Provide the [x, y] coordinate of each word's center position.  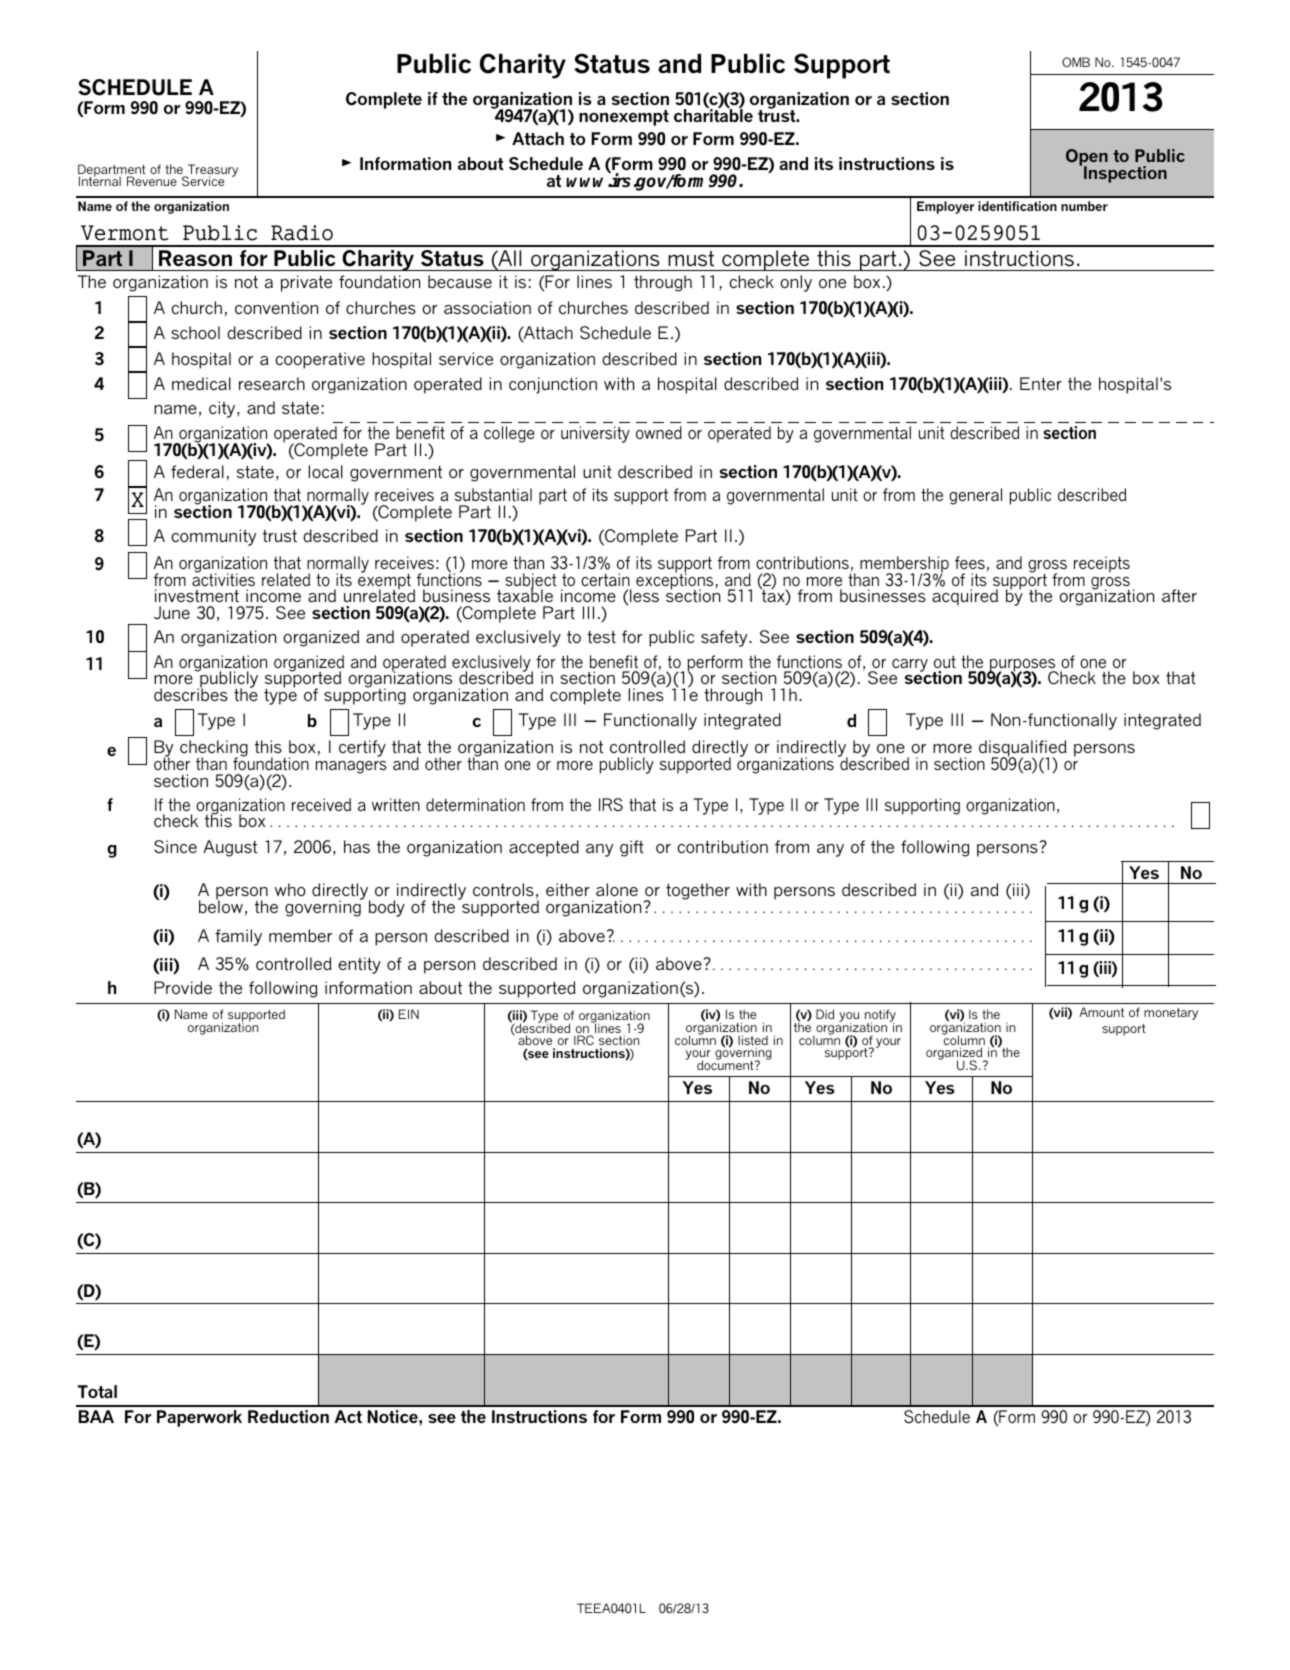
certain [605, 579]
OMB [1076, 62]
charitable [713, 114]
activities [223, 578]
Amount [1101, 1012]
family [238, 937]
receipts [1102, 564]
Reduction [288, 1416]
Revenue [152, 181]
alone [617, 889]
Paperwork [199, 1418]
